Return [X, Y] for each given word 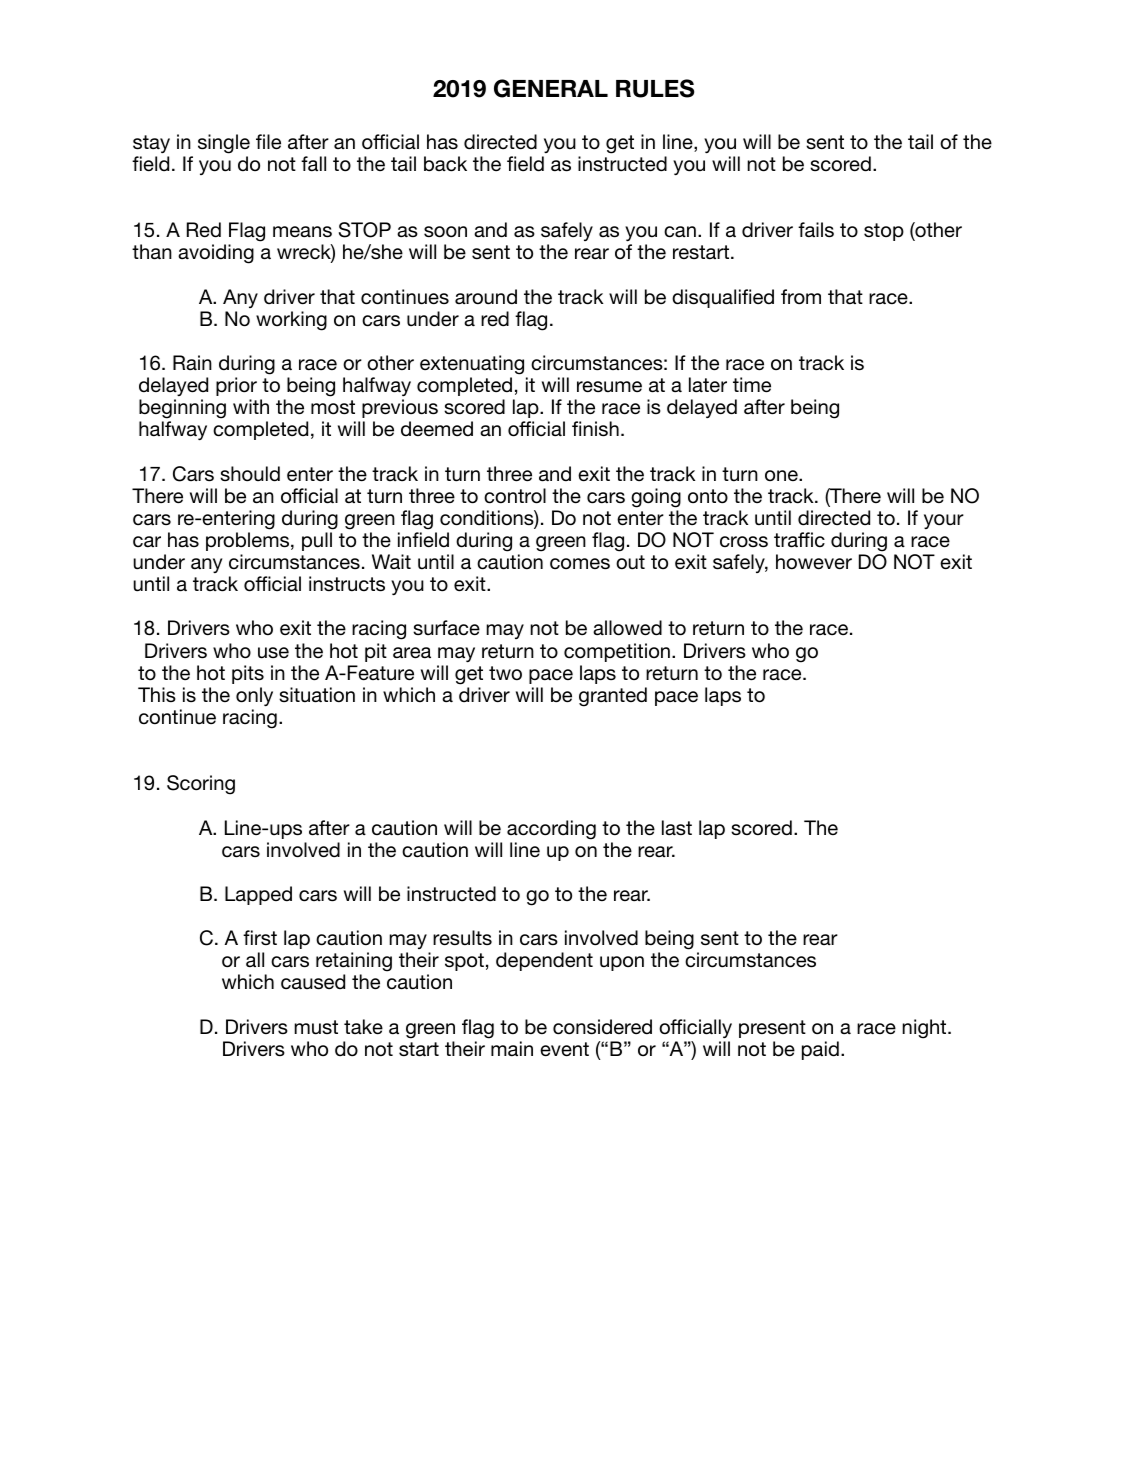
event [564, 1049]
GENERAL [551, 88]
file [268, 142]
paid [820, 1050]
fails [816, 230]
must [316, 1027]
